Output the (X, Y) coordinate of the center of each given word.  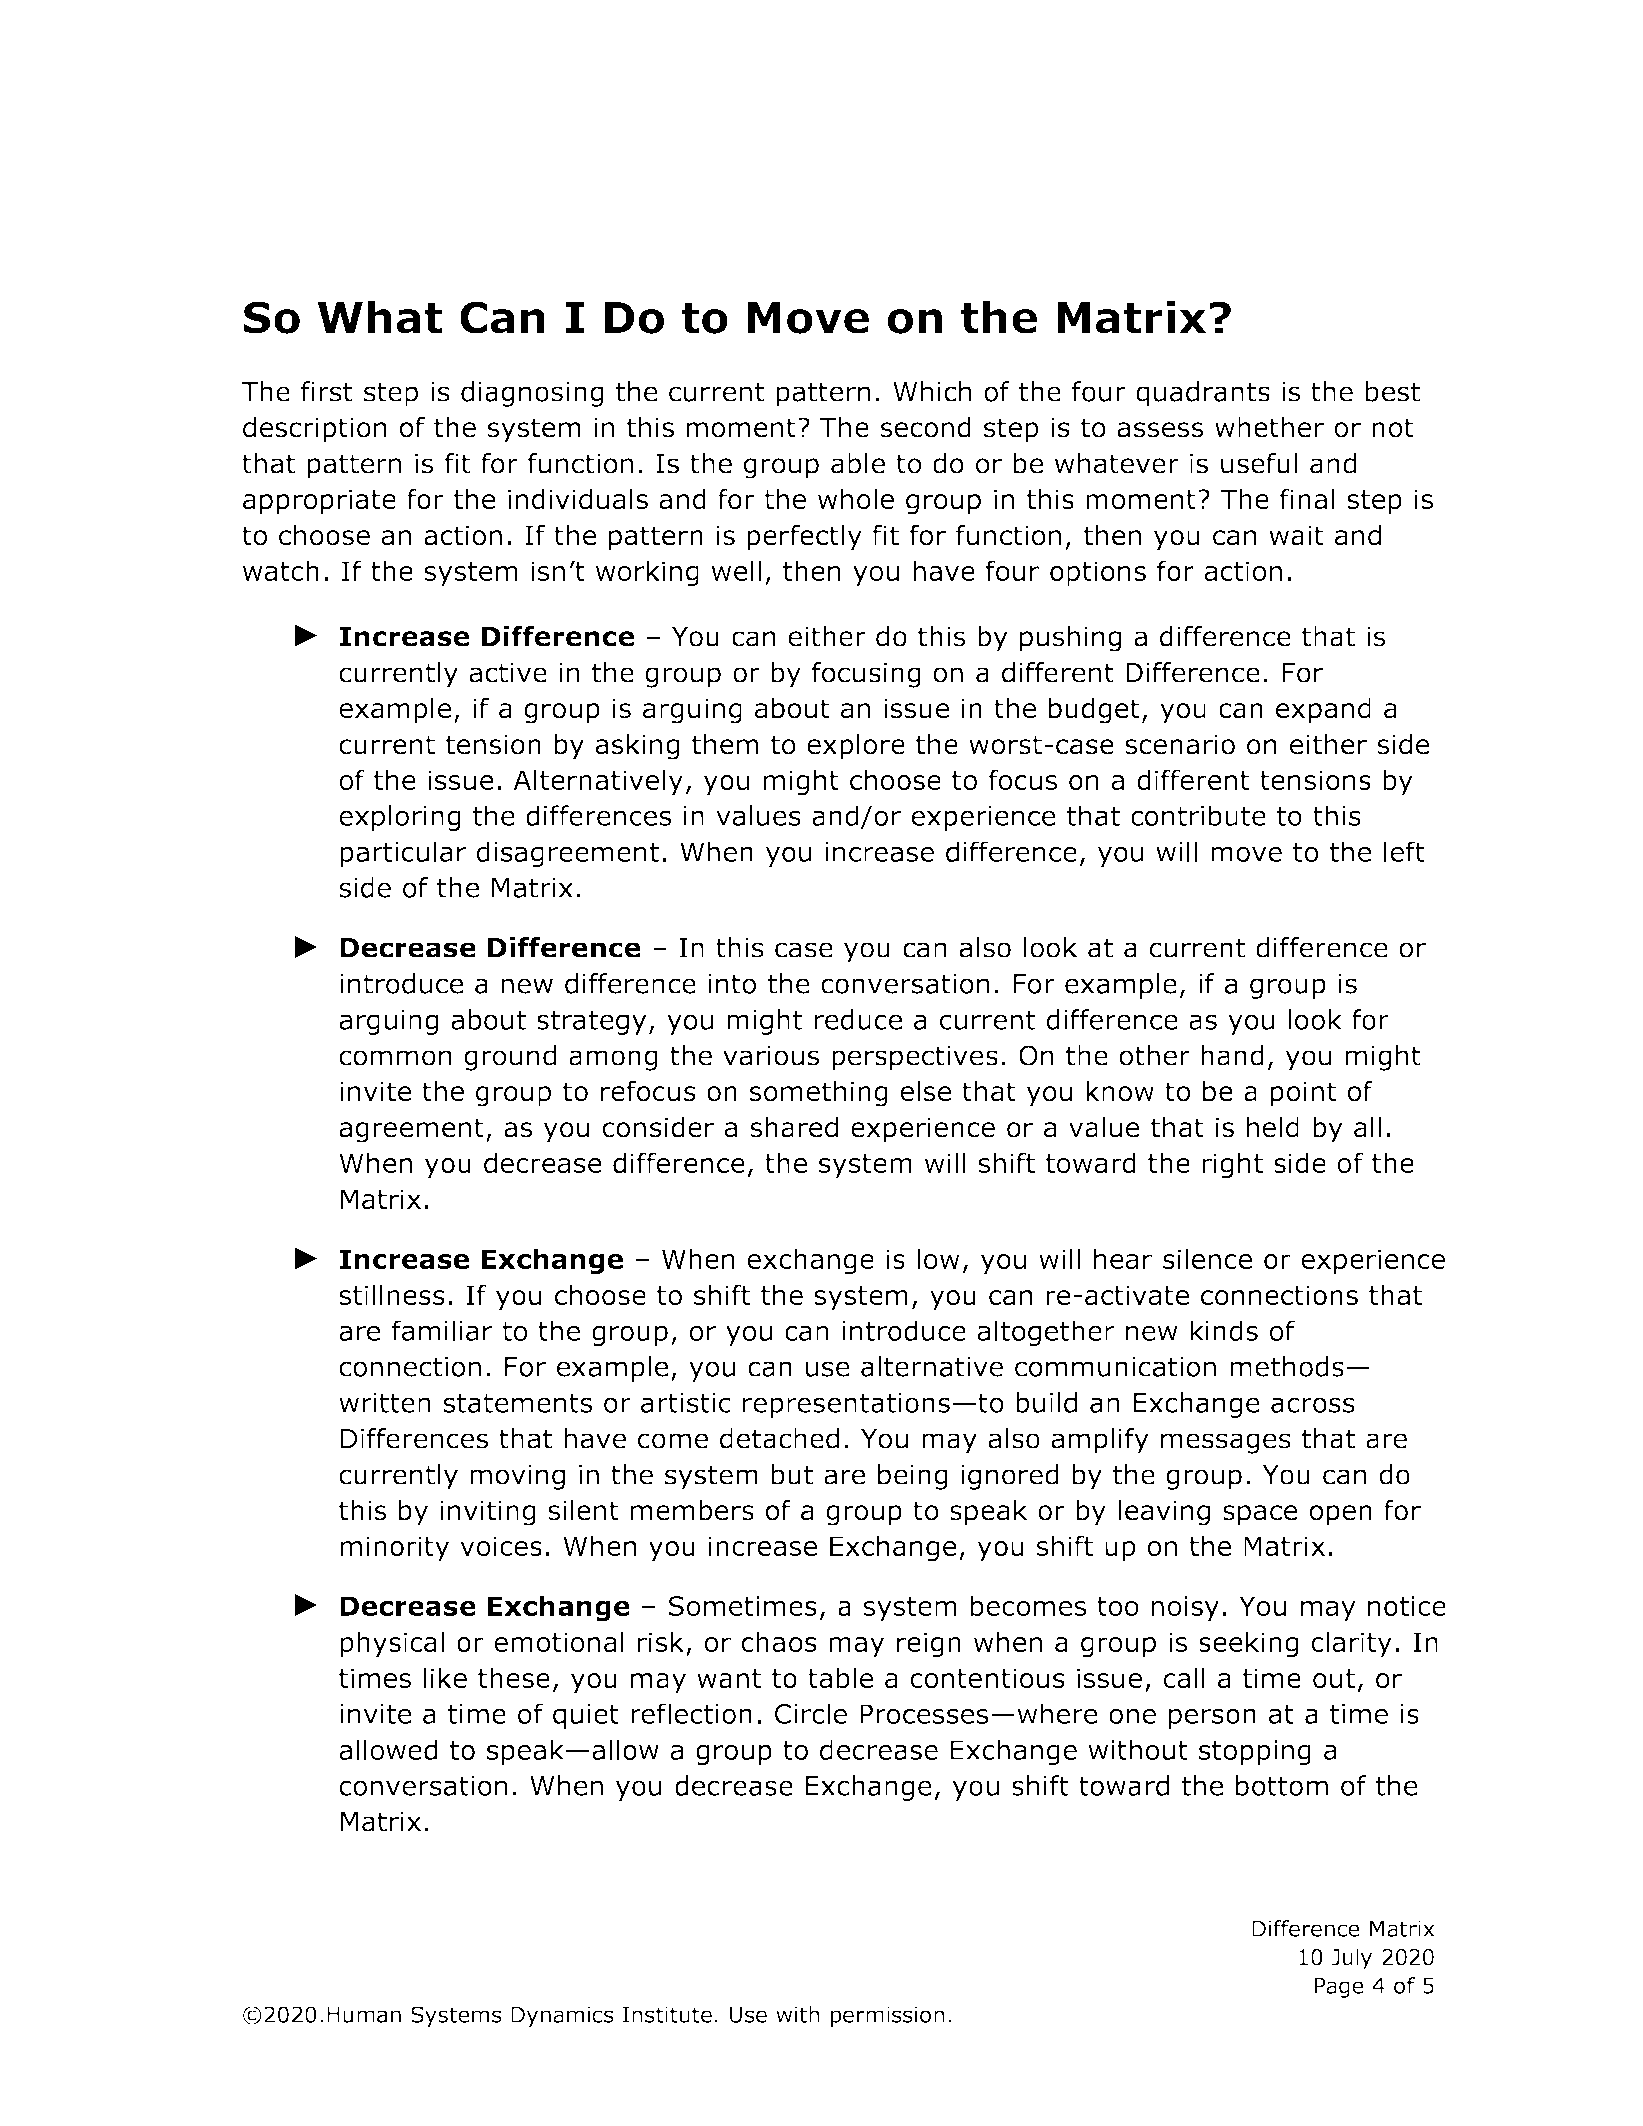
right (1232, 1165)
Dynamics (562, 2016)
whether (1269, 427)
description (315, 430)
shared (794, 1127)
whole (856, 499)
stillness (392, 1295)
